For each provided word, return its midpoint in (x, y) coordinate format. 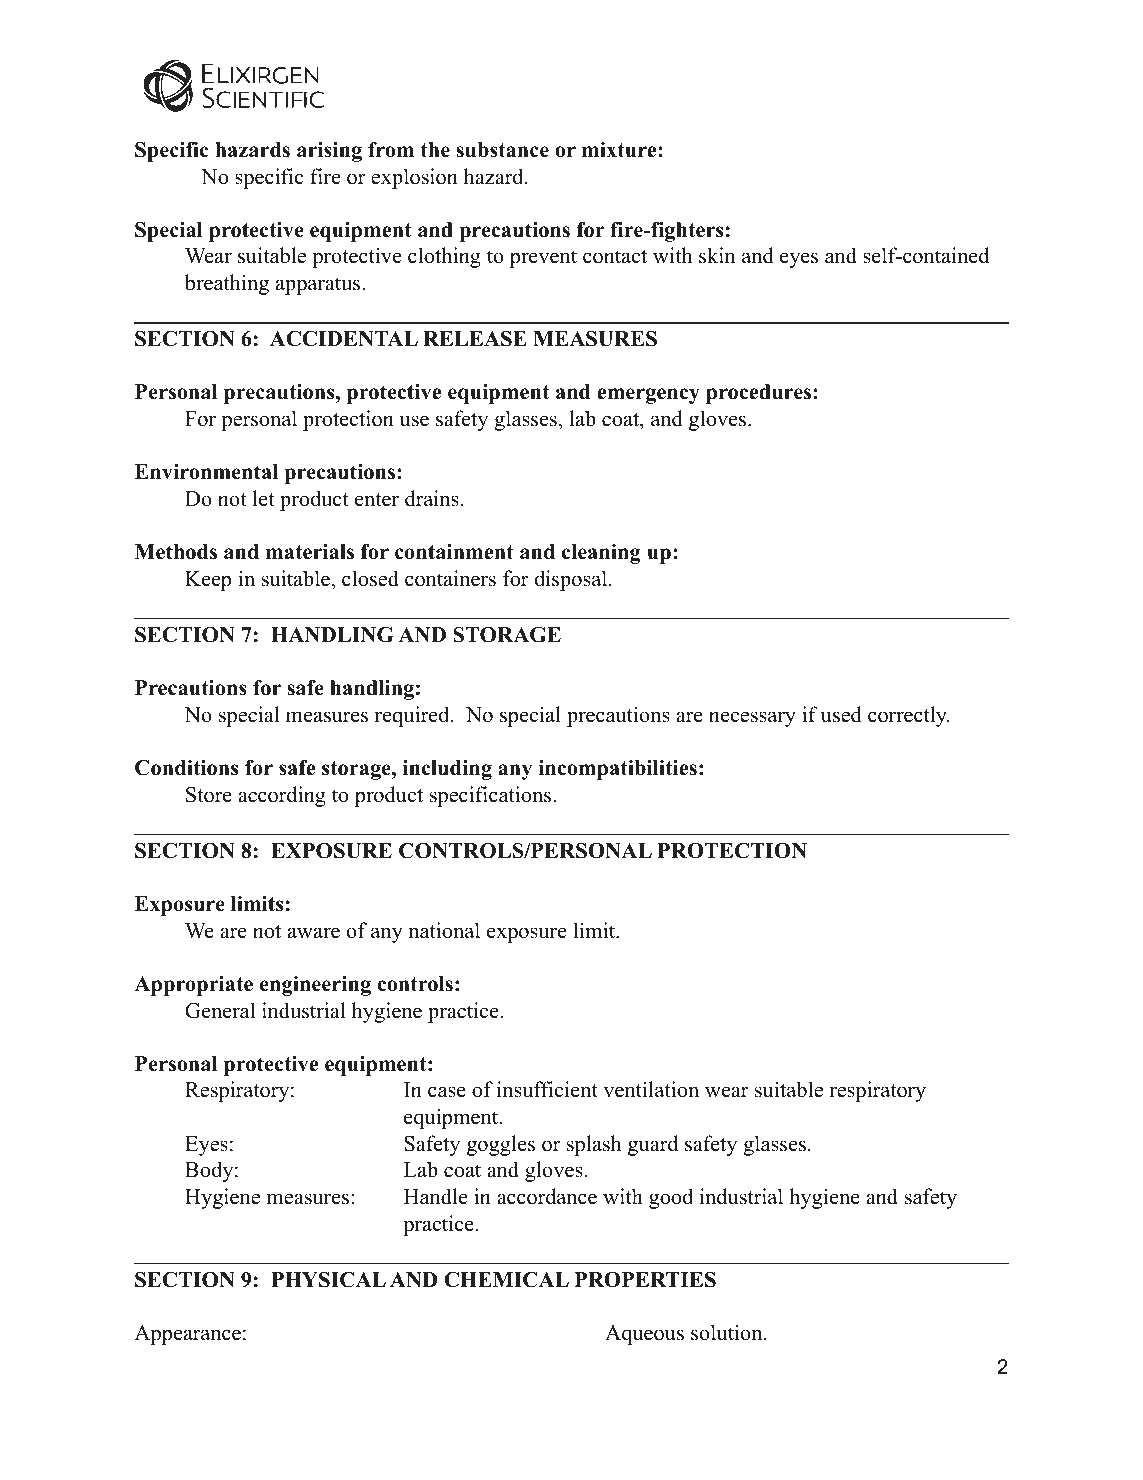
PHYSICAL (328, 1280)
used (841, 714)
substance (502, 150)
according (282, 796)
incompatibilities (617, 770)
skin (717, 255)
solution (728, 1332)
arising (329, 152)
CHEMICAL (506, 1280)
